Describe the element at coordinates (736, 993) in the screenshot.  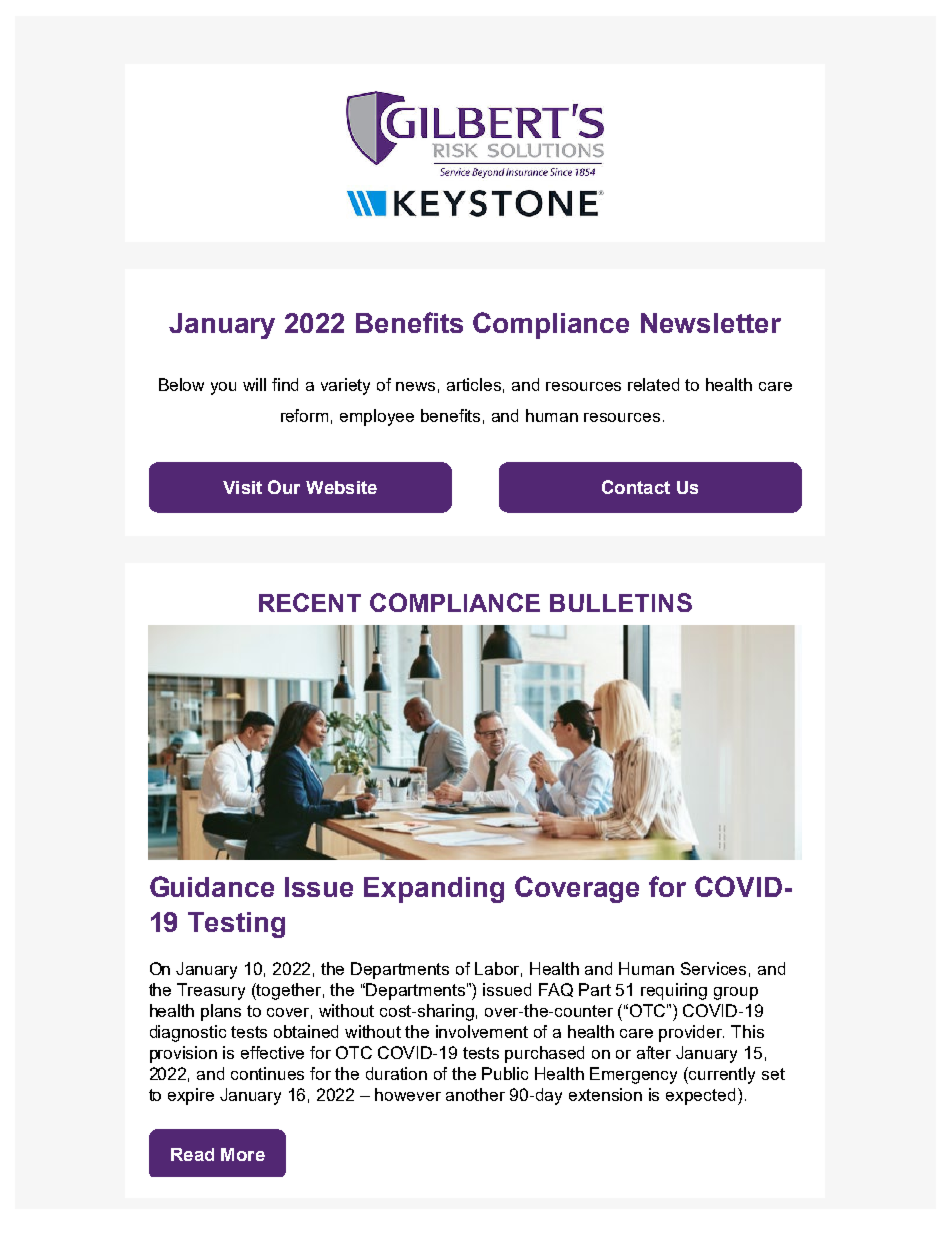
I see `group` at that location.
